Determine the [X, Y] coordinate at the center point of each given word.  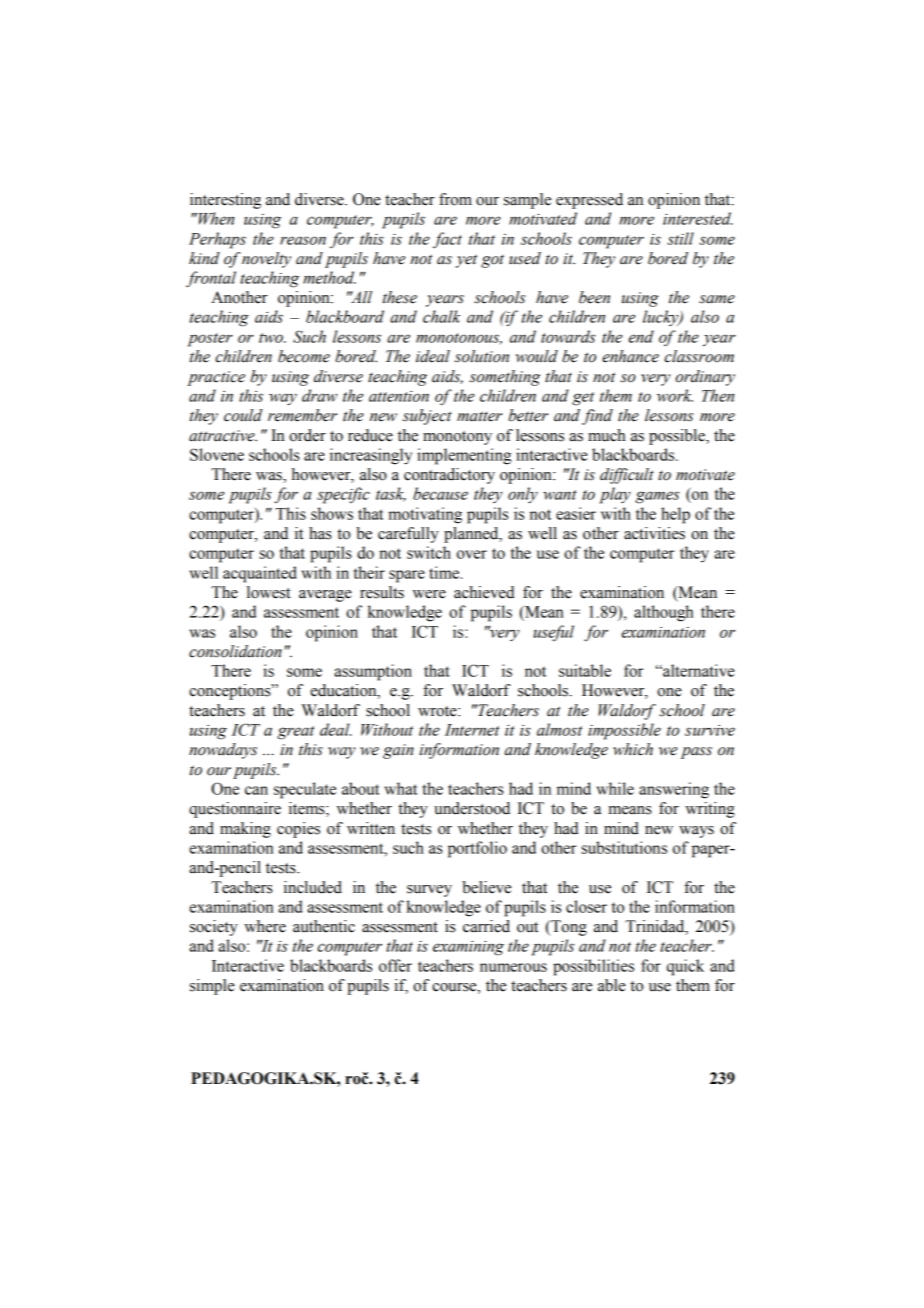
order [307, 435]
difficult [627, 476]
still [680, 238]
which [633, 749]
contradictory [449, 476]
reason [303, 240]
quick [685, 967]
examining [468, 948]
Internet [472, 730]
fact [447, 240]
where [265, 926]
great [296, 733]
